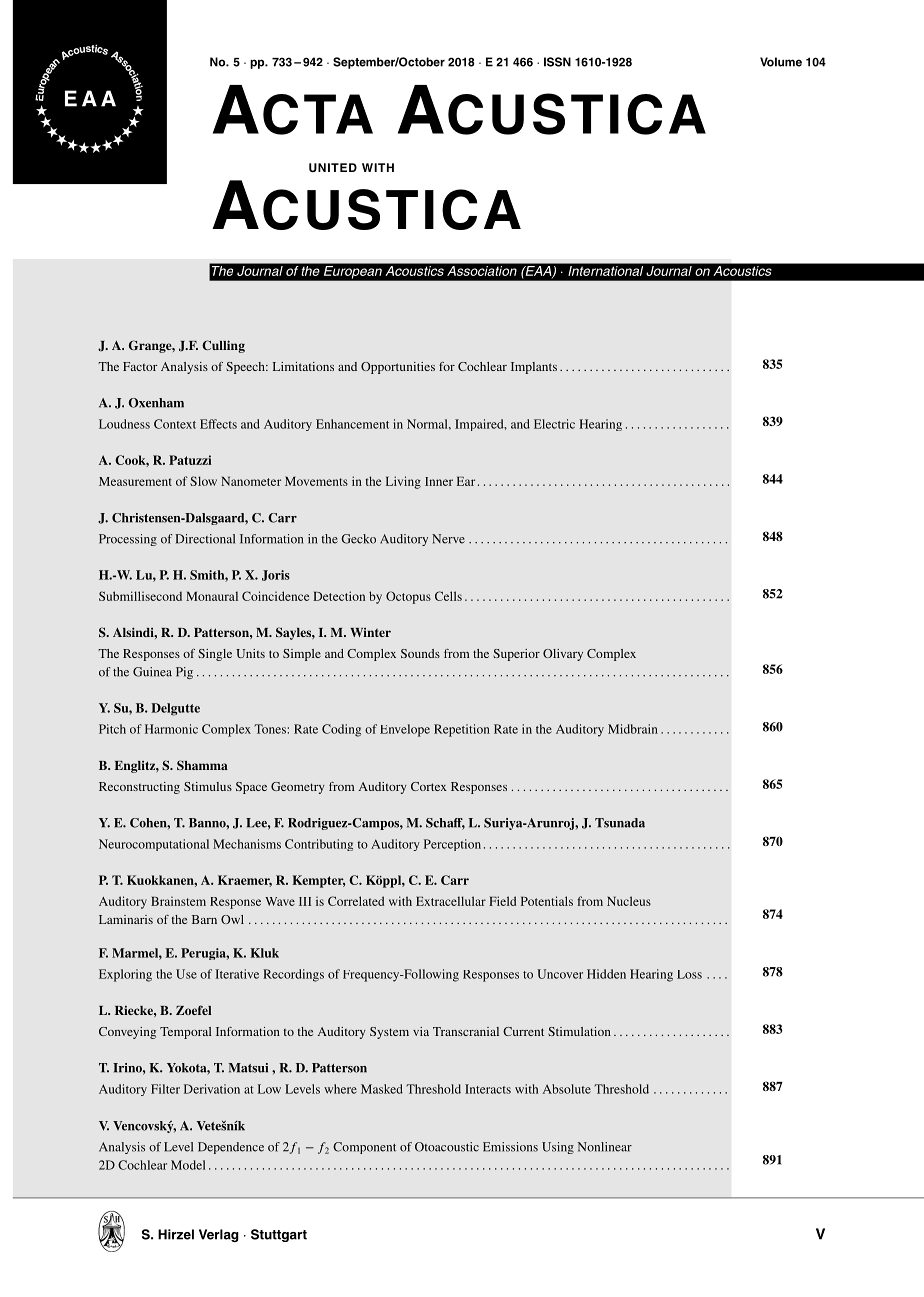 Image resolution: width=924 pixels, height=1297 pixels. I want to click on Inner, so click(439, 481).
